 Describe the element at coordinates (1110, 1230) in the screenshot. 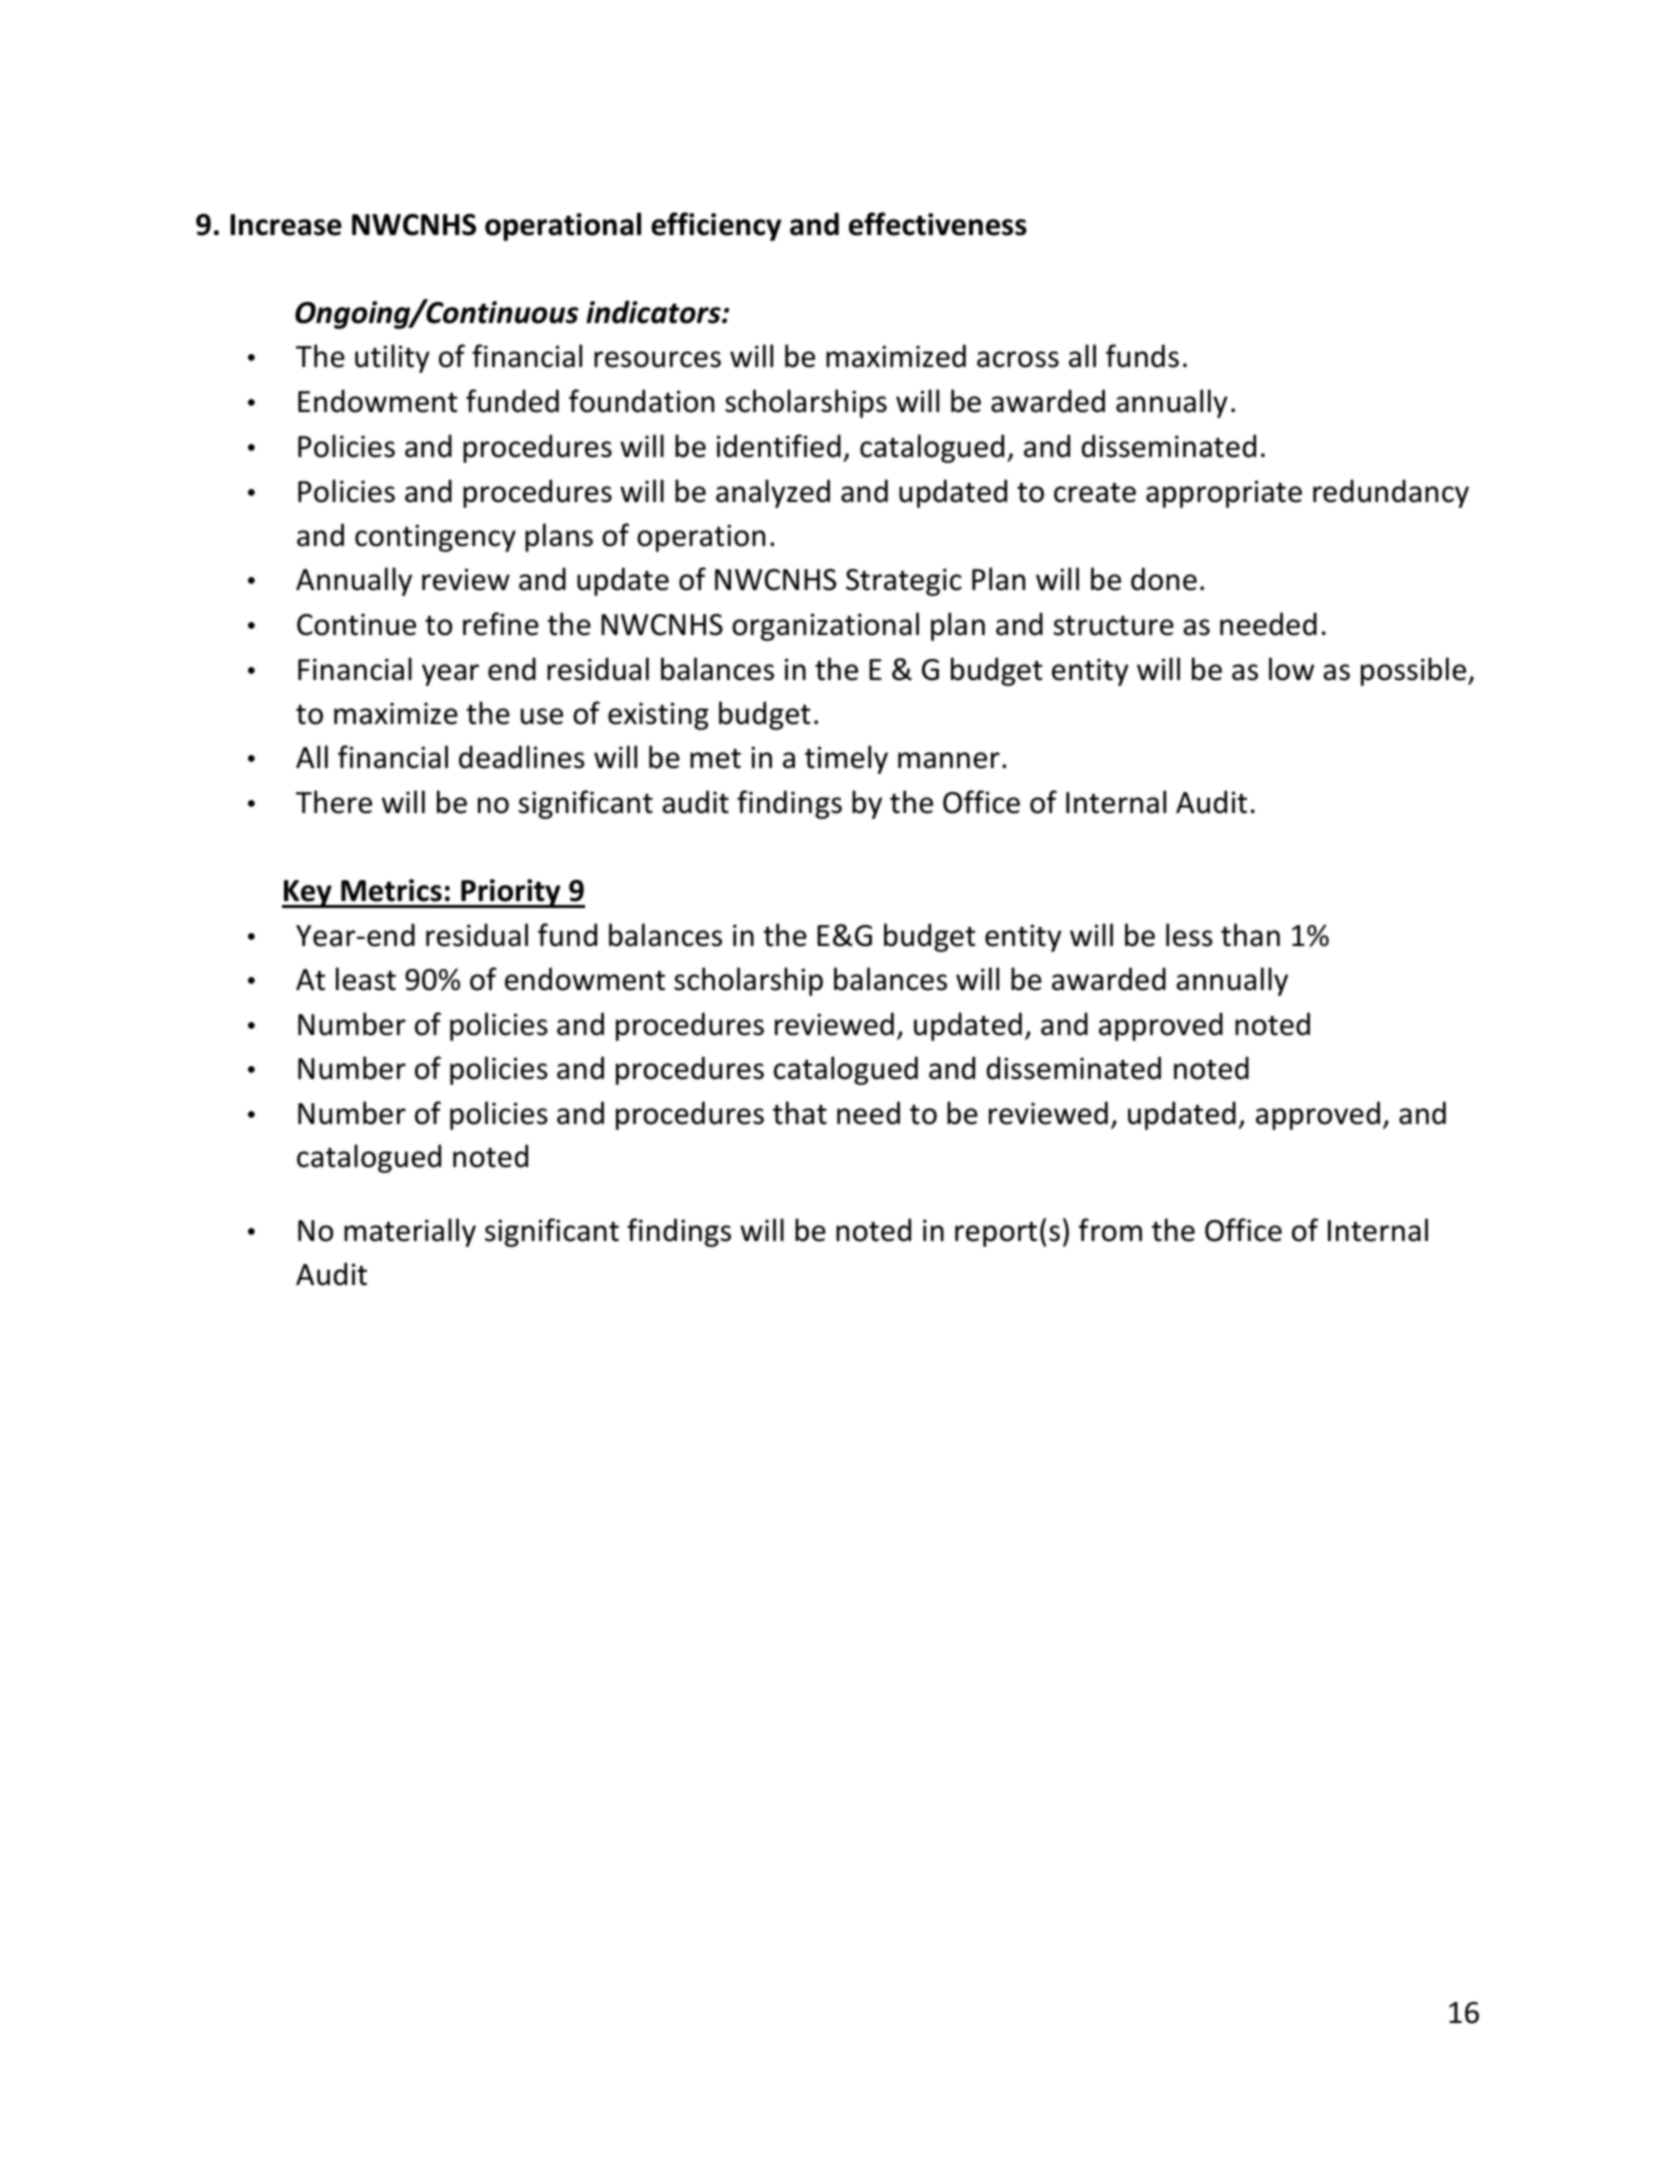

I see `from` at that location.
